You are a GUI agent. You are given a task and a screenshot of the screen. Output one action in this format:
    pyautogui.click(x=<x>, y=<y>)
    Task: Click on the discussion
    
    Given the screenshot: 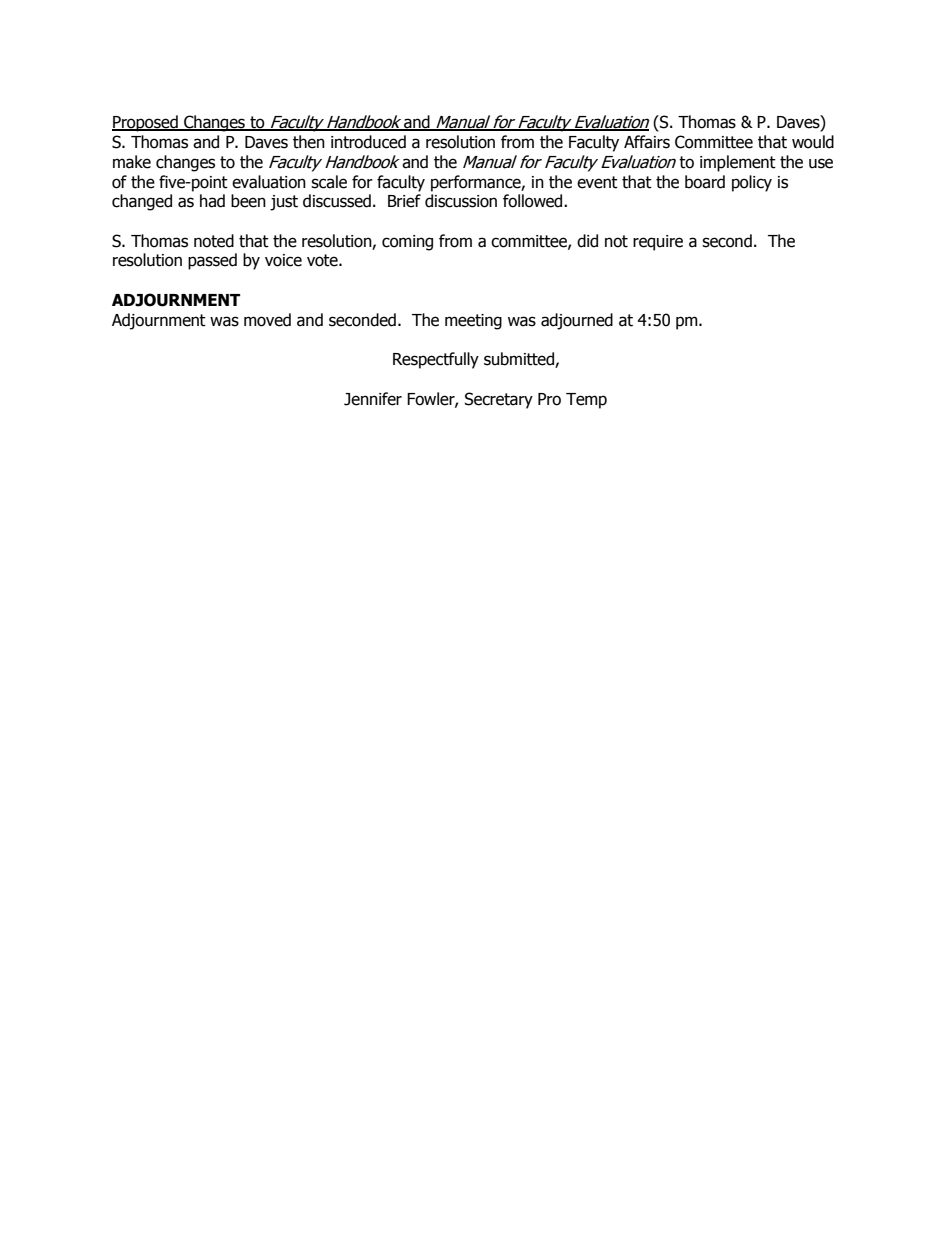 What is the action you would take?
    pyautogui.click(x=461, y=201)
